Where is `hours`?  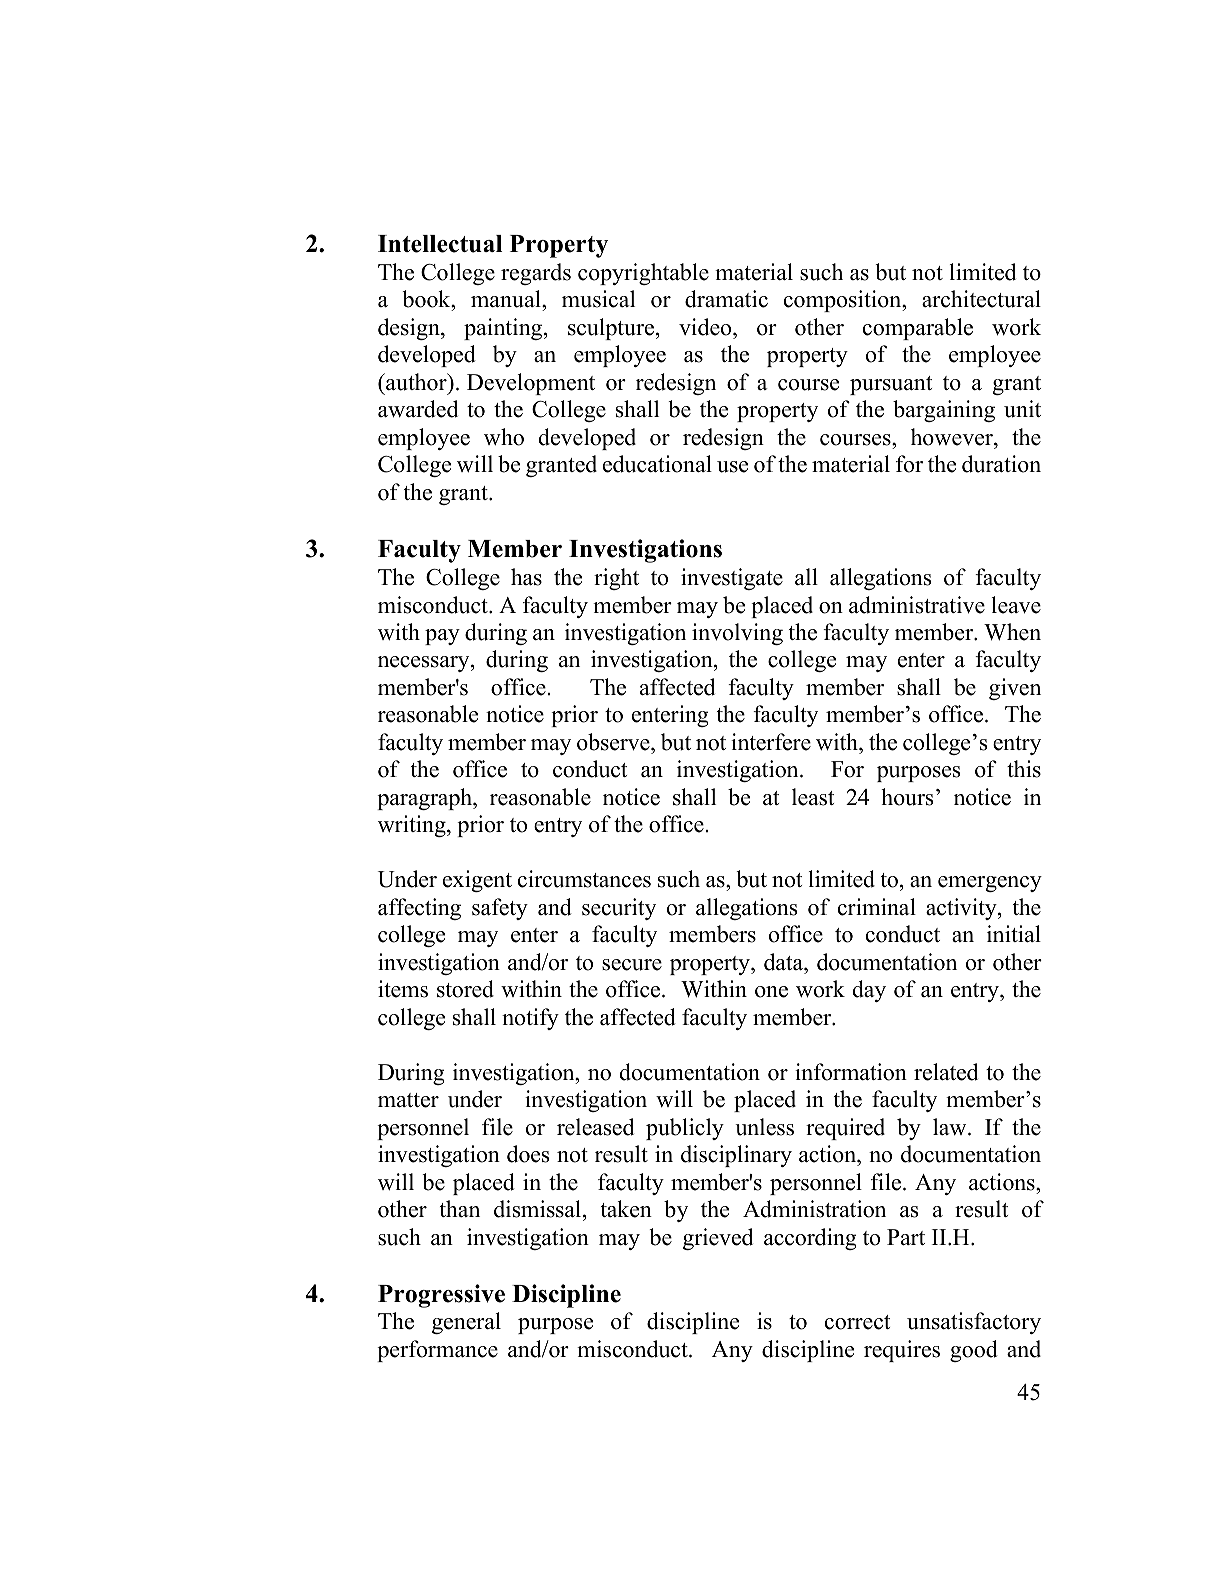 hours is located at coordinates (907, 797).
